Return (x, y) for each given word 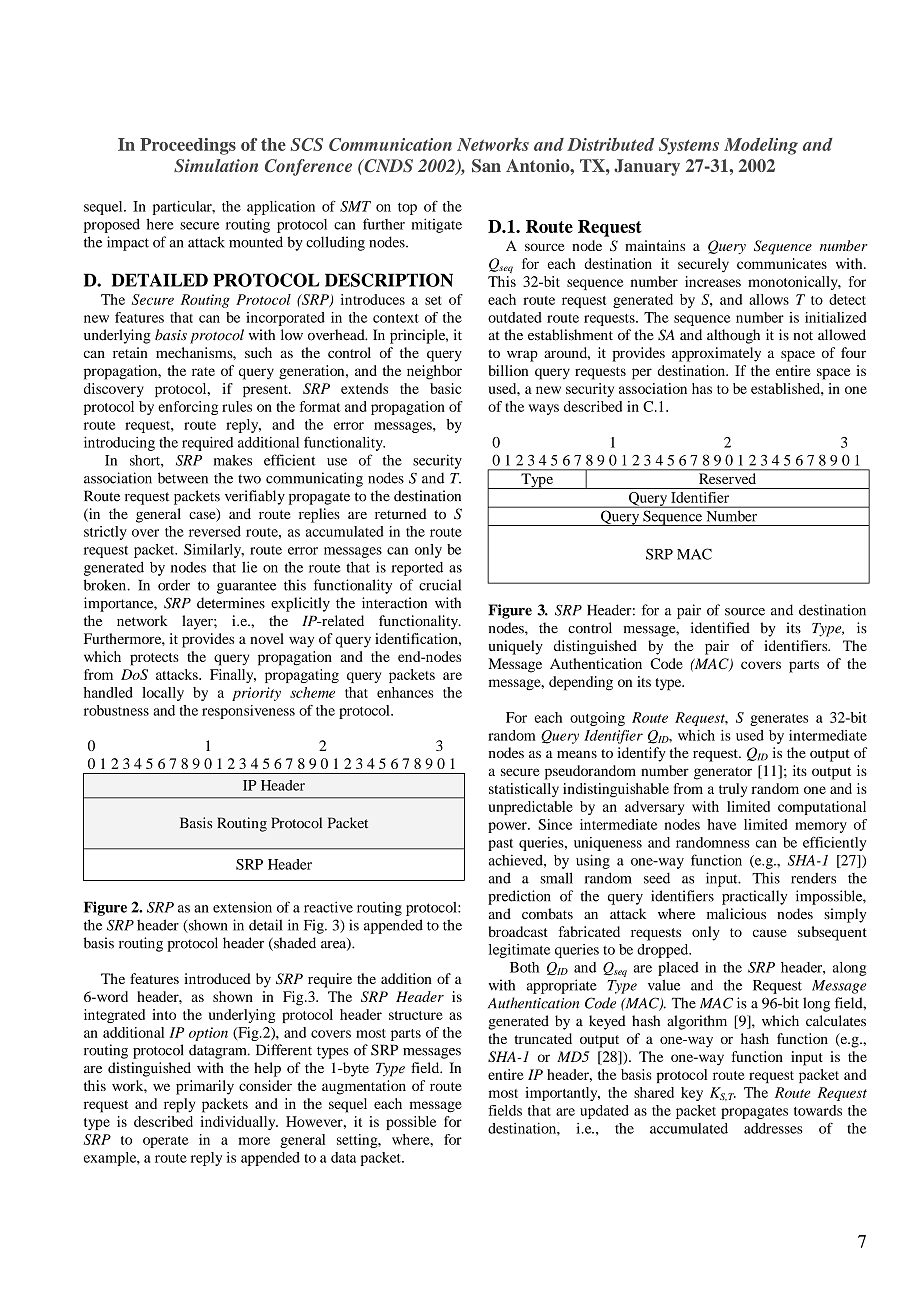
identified (720, 628)
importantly (562, 1094)
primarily (205, 1087)
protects (154, 659)
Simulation (216, 165)
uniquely (516, 647)
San (486, 166)
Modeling (761, 146)
